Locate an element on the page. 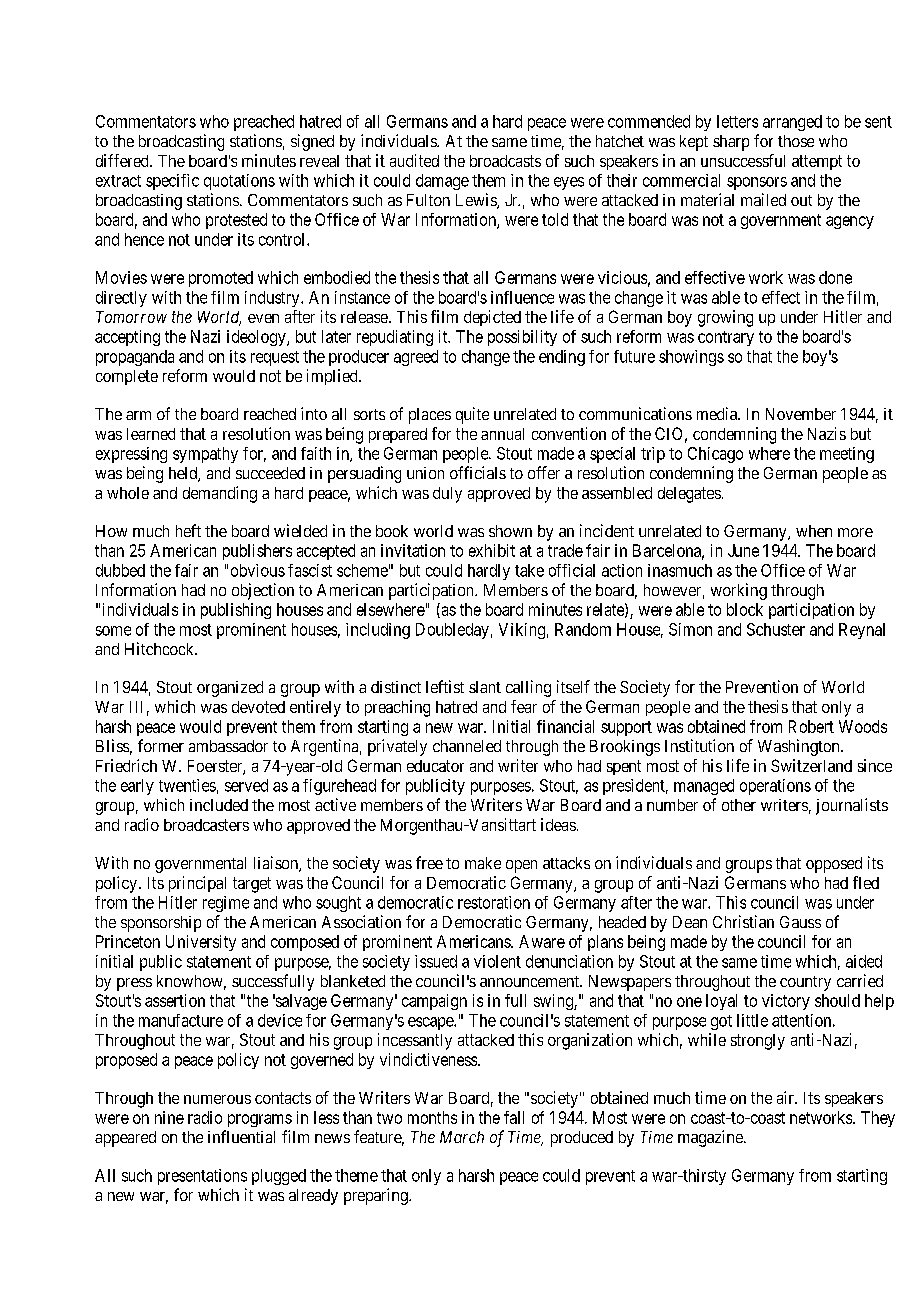 This document has height=1308, width=924. specific is located at coordinates (172, 182).
